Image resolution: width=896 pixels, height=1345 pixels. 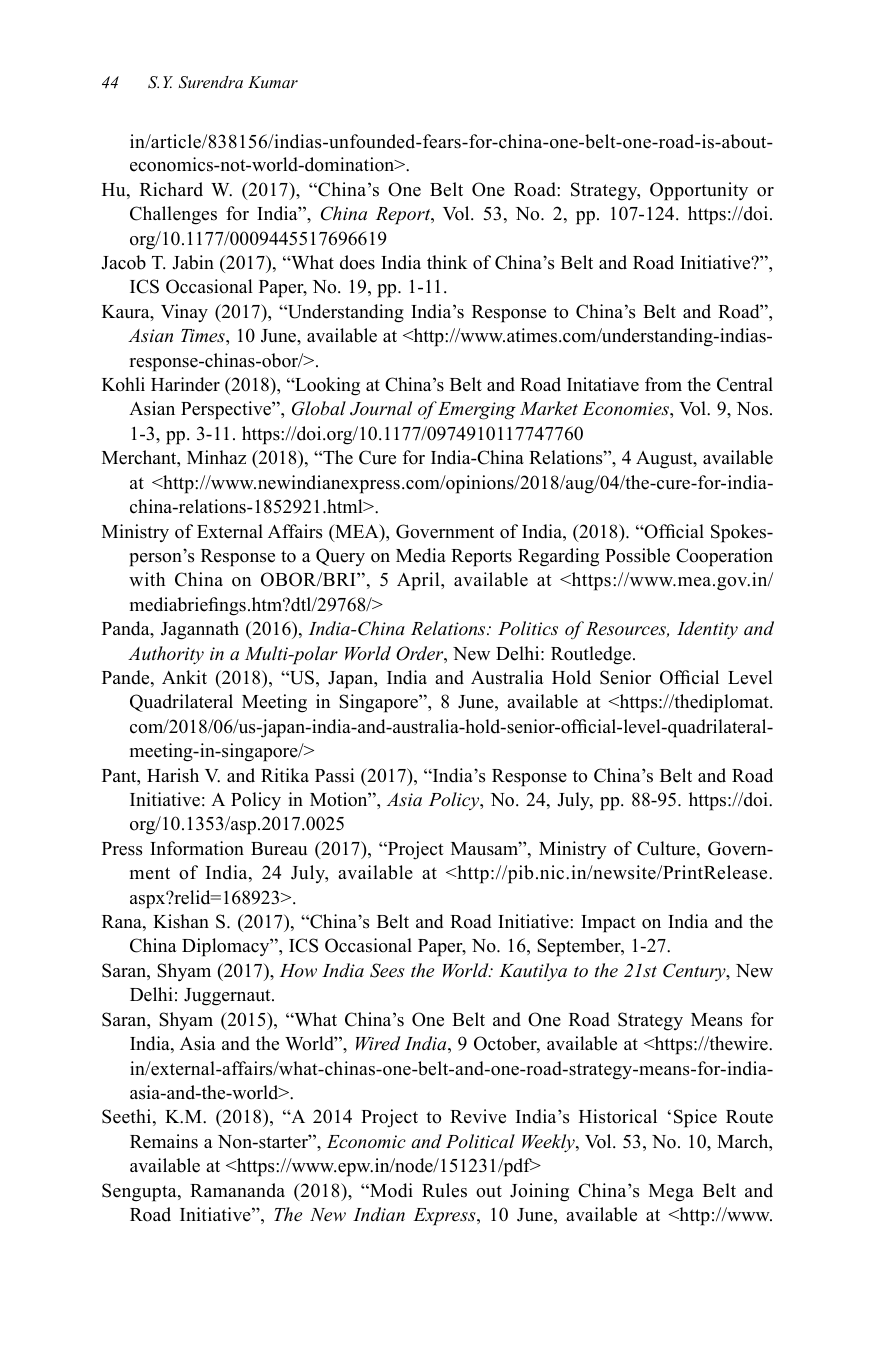 I want to click on from, so click(x=663, y=384).
